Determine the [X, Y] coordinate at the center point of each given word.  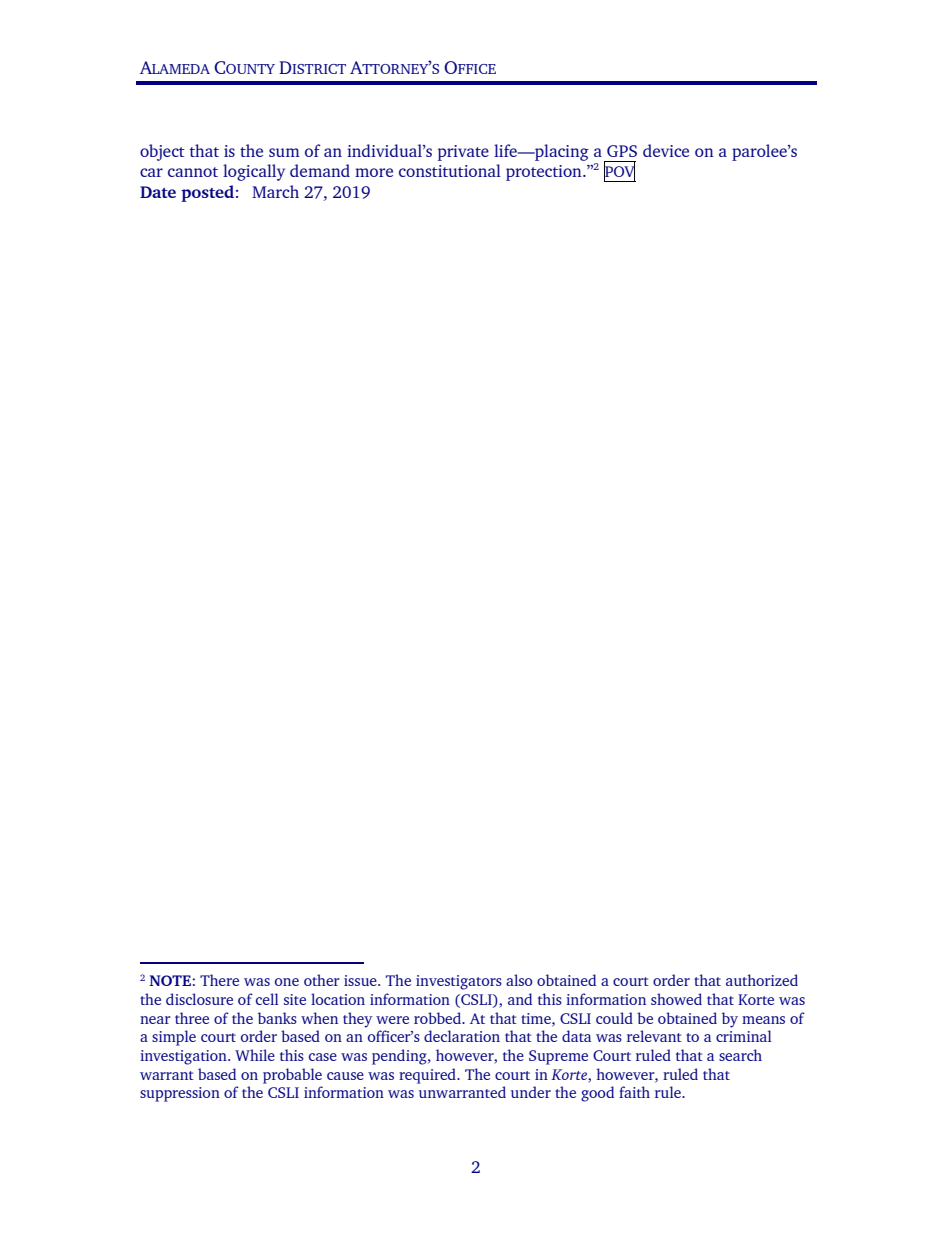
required [428, 1076]
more [374, 172]
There [219, 980]
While [255, 1055]
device [666, 150]
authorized [762, 980]
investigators [459, 982]
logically [254, 172]
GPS [622, 151]
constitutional [450, 170]
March [275, 191]
